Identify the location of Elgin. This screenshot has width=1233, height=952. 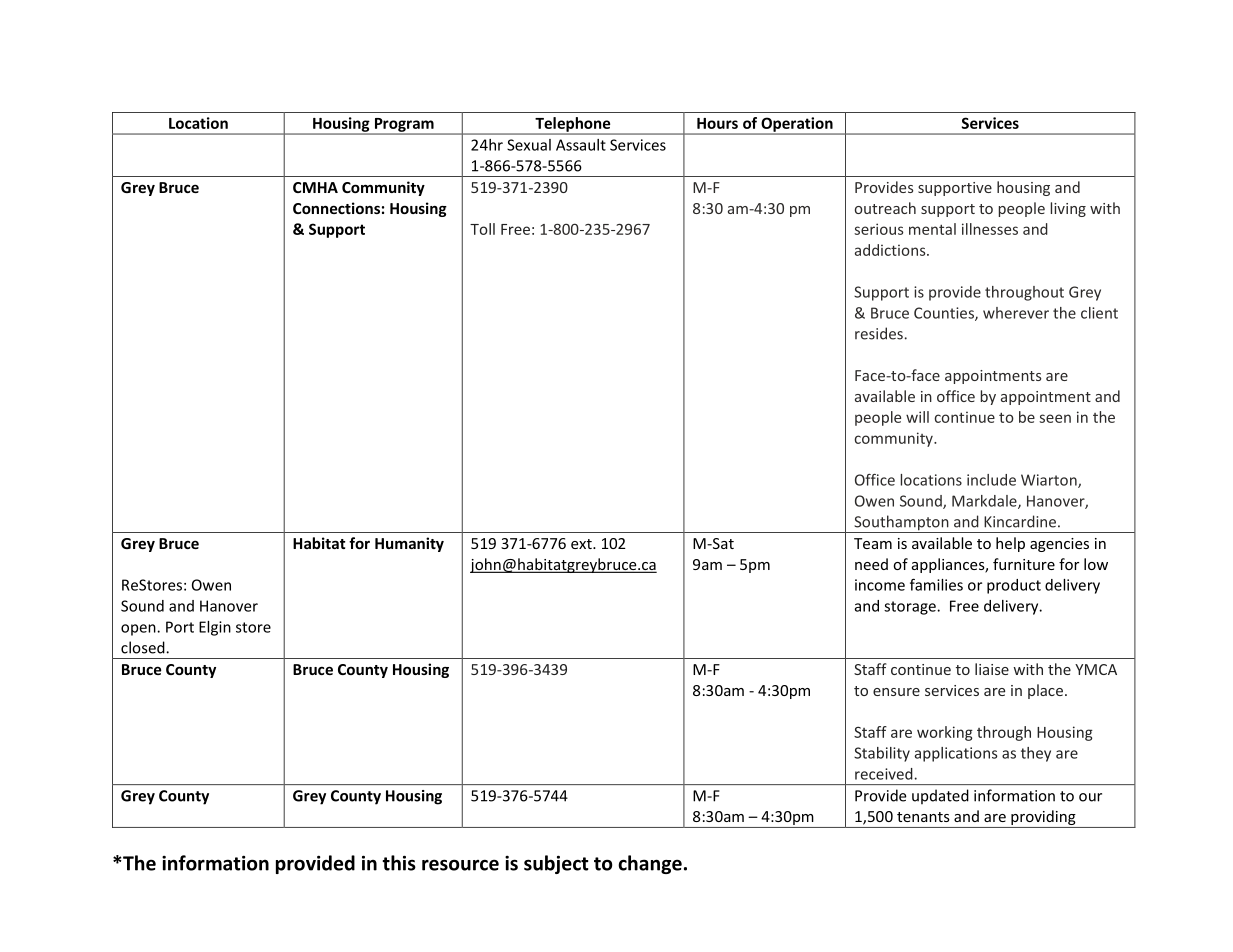
(215, 628).
